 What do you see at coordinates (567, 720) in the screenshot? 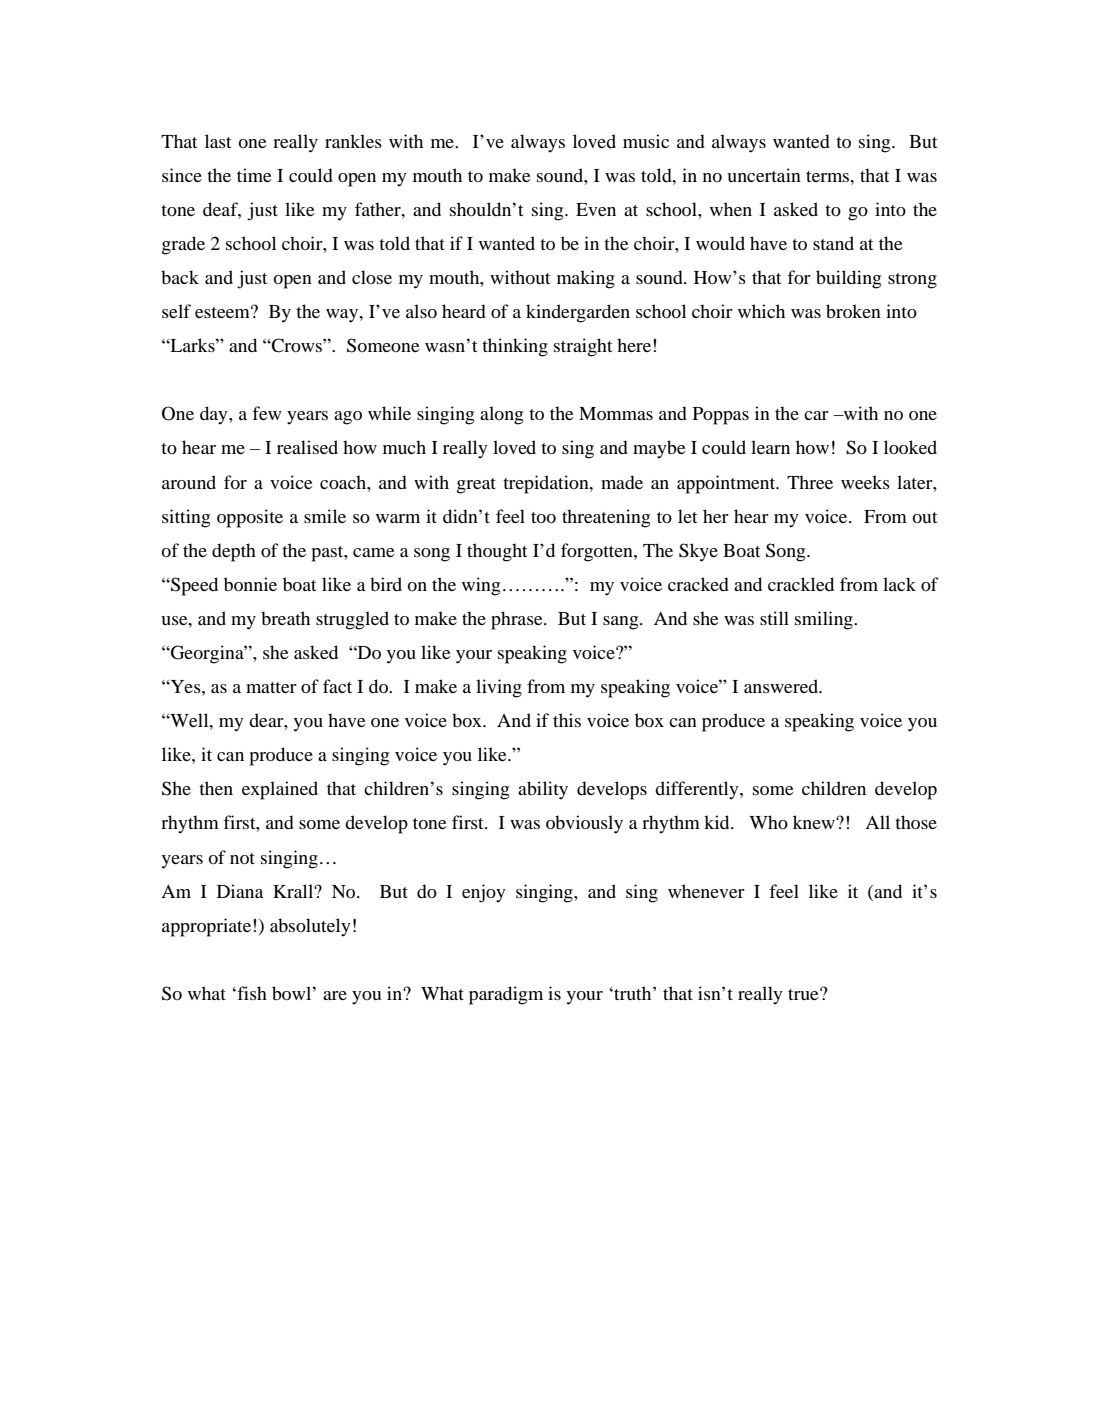
I see `this` at bounding box center [567, 720].
